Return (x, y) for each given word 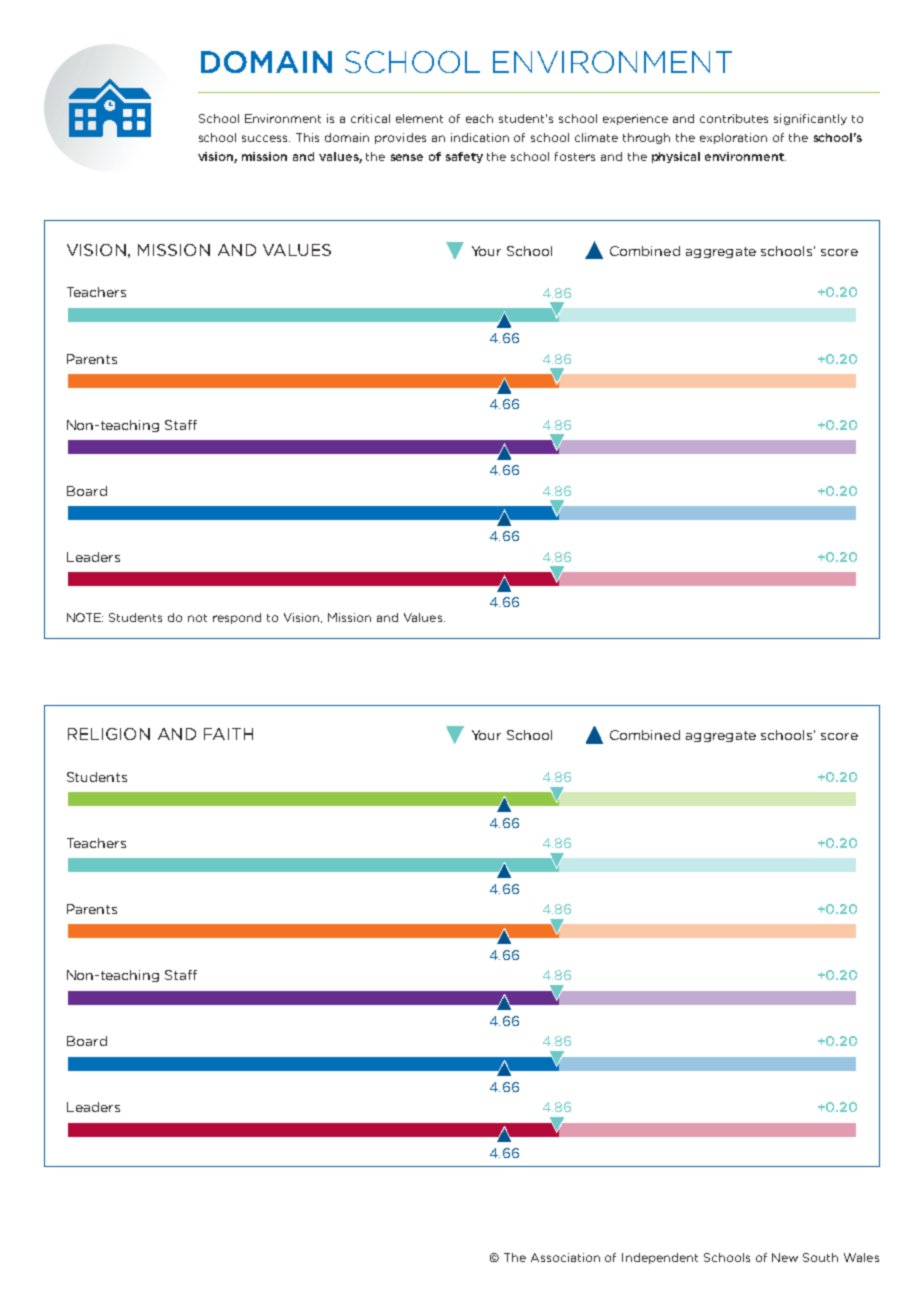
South (820, 1257)
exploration (733, 138)
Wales (861, 1257)
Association (565, 1257)
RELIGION (109, 734)
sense (407, 157)
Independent (660, 1258)
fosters (575, 156)
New (785, 1257)
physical (676, 157)
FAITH (228, 734)
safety (464, 157)
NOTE (85, 617)
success (266, 138)
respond (237, 618)
